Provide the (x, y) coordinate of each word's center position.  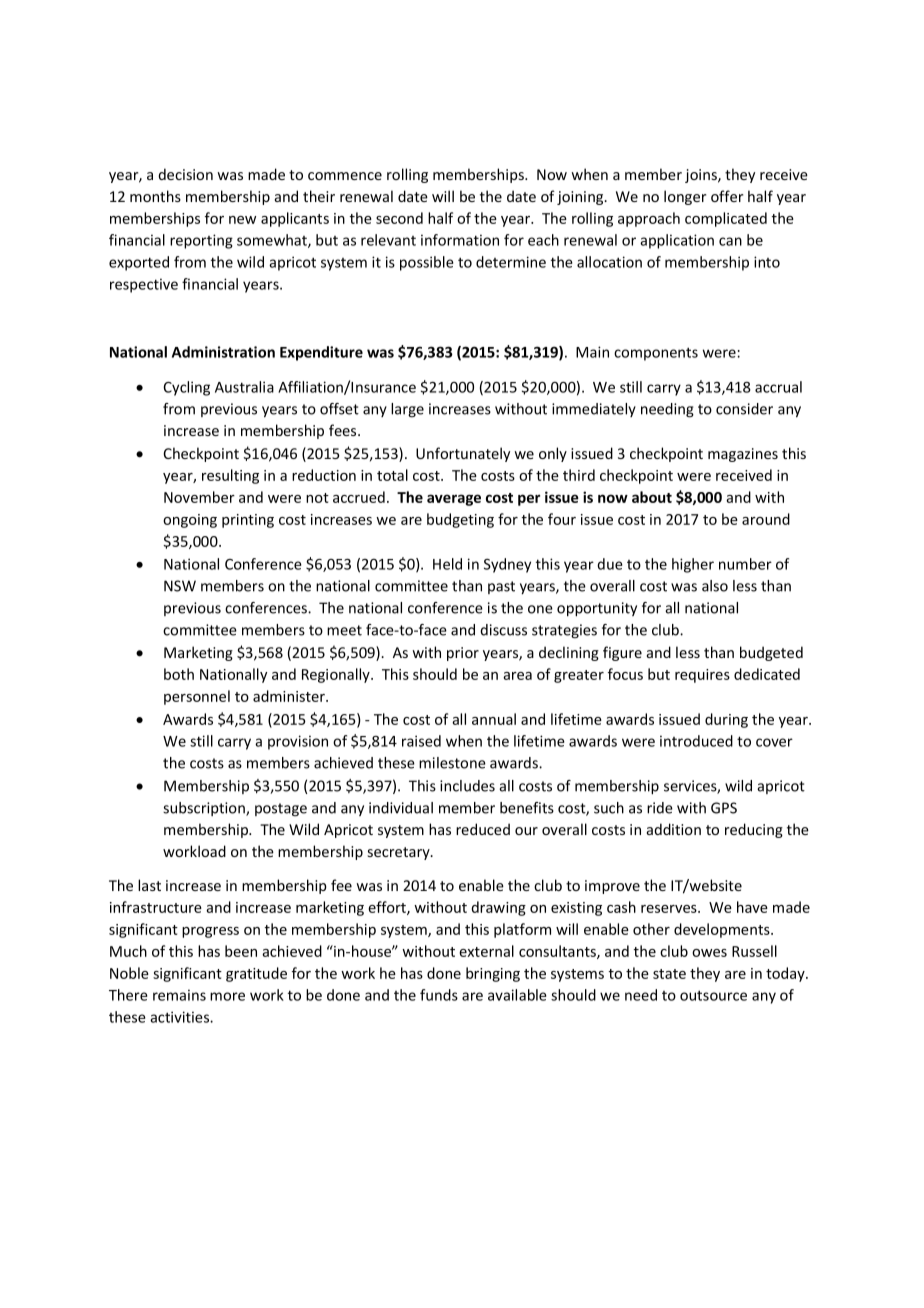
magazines (743, 455)
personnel (197, 697)
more (227, 996)
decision (185, 174)
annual (494, 719)
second (399, 218)
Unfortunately (463, 454)
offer (727, 196)
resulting (230, 476)
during (726, 720)
